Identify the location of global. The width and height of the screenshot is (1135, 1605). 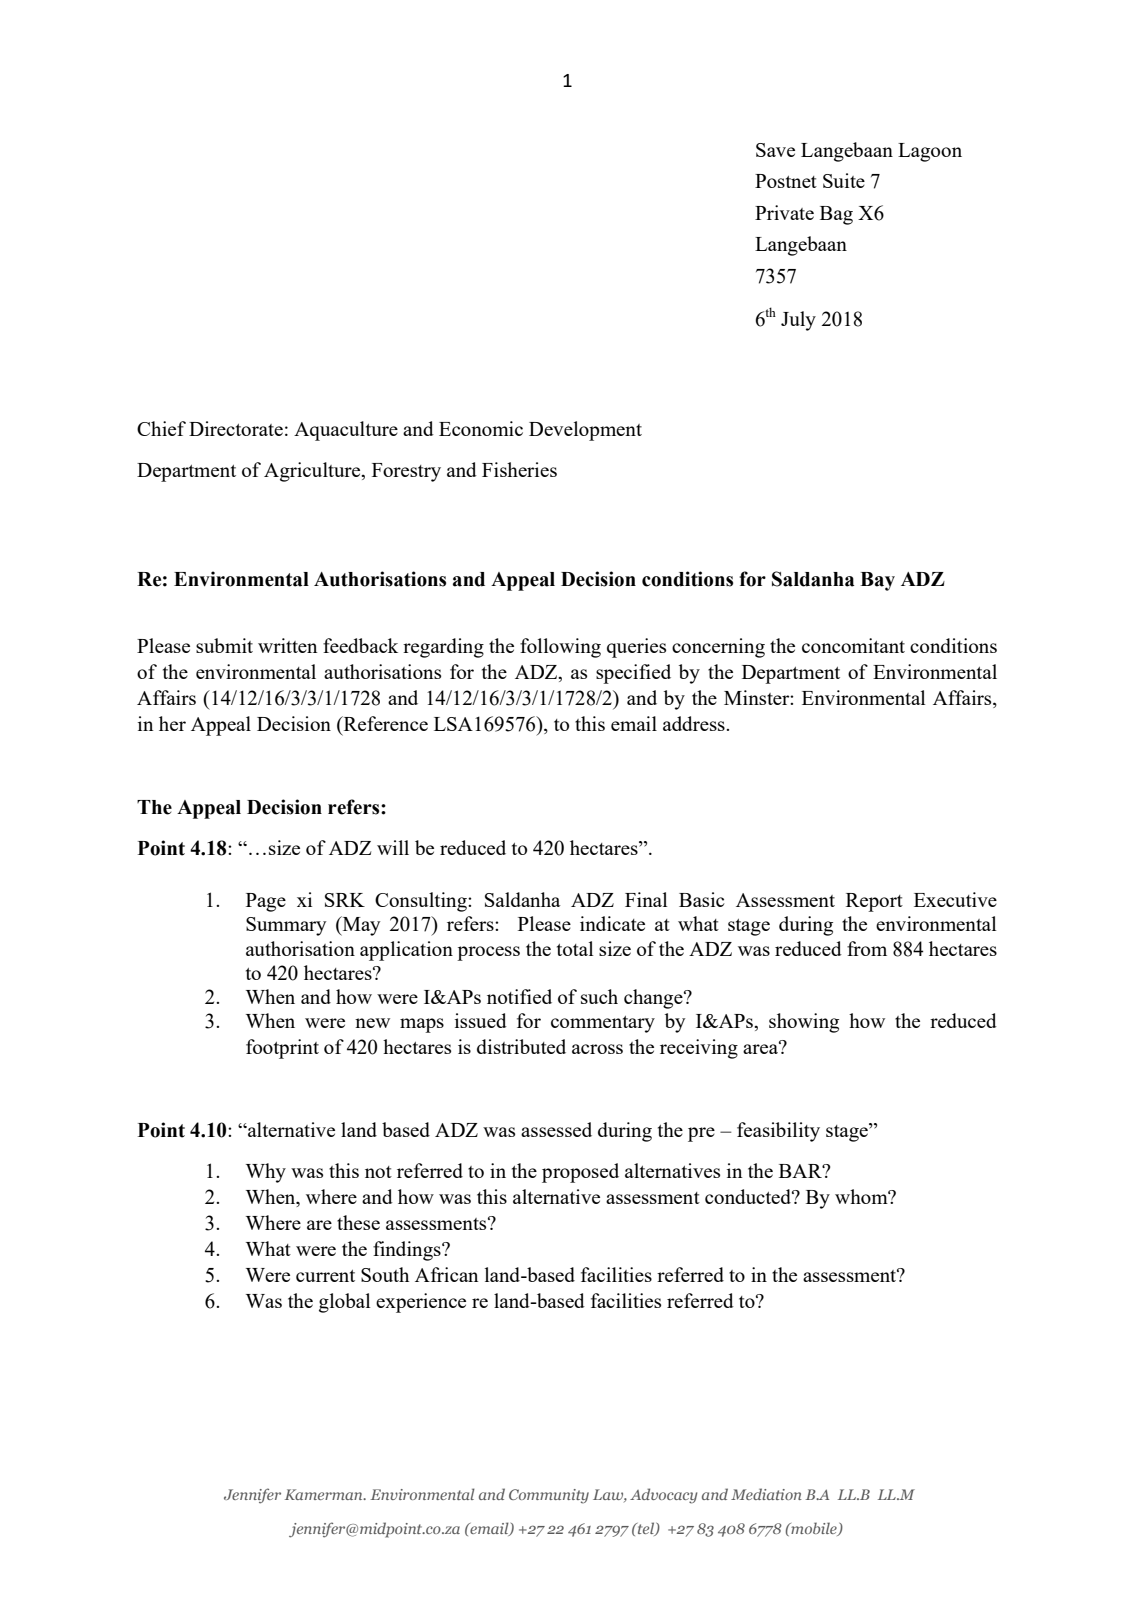
(344, 1303).
